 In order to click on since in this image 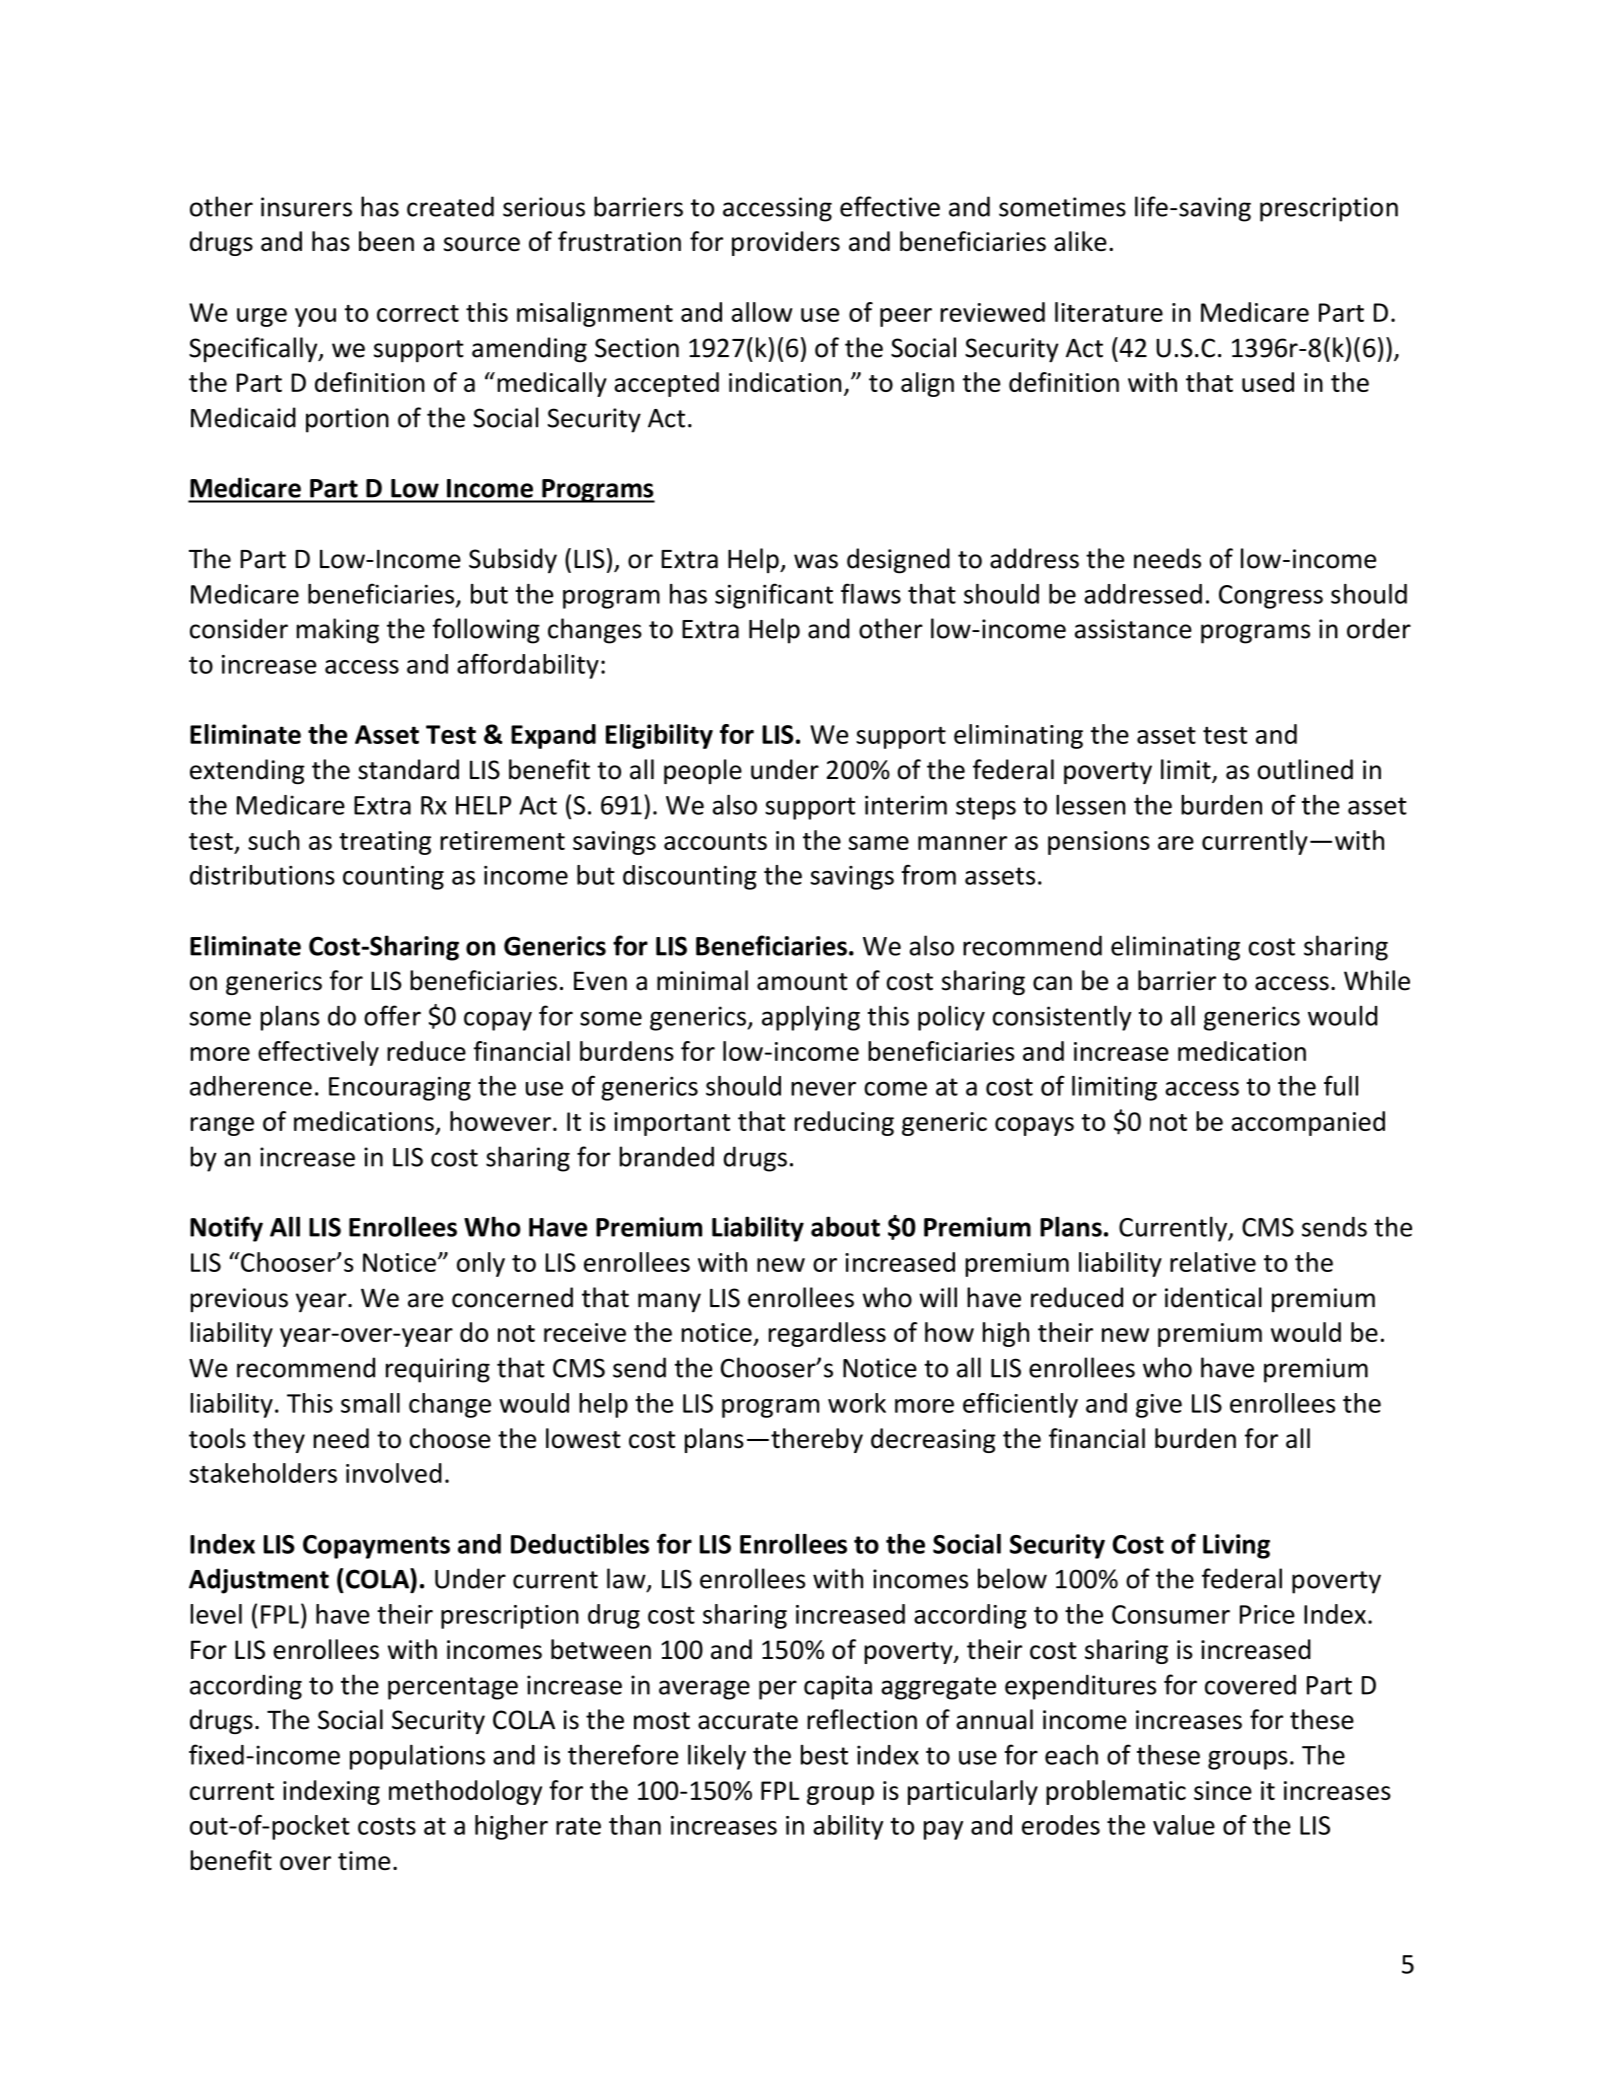, I will do `click(1223, 1790)`.
